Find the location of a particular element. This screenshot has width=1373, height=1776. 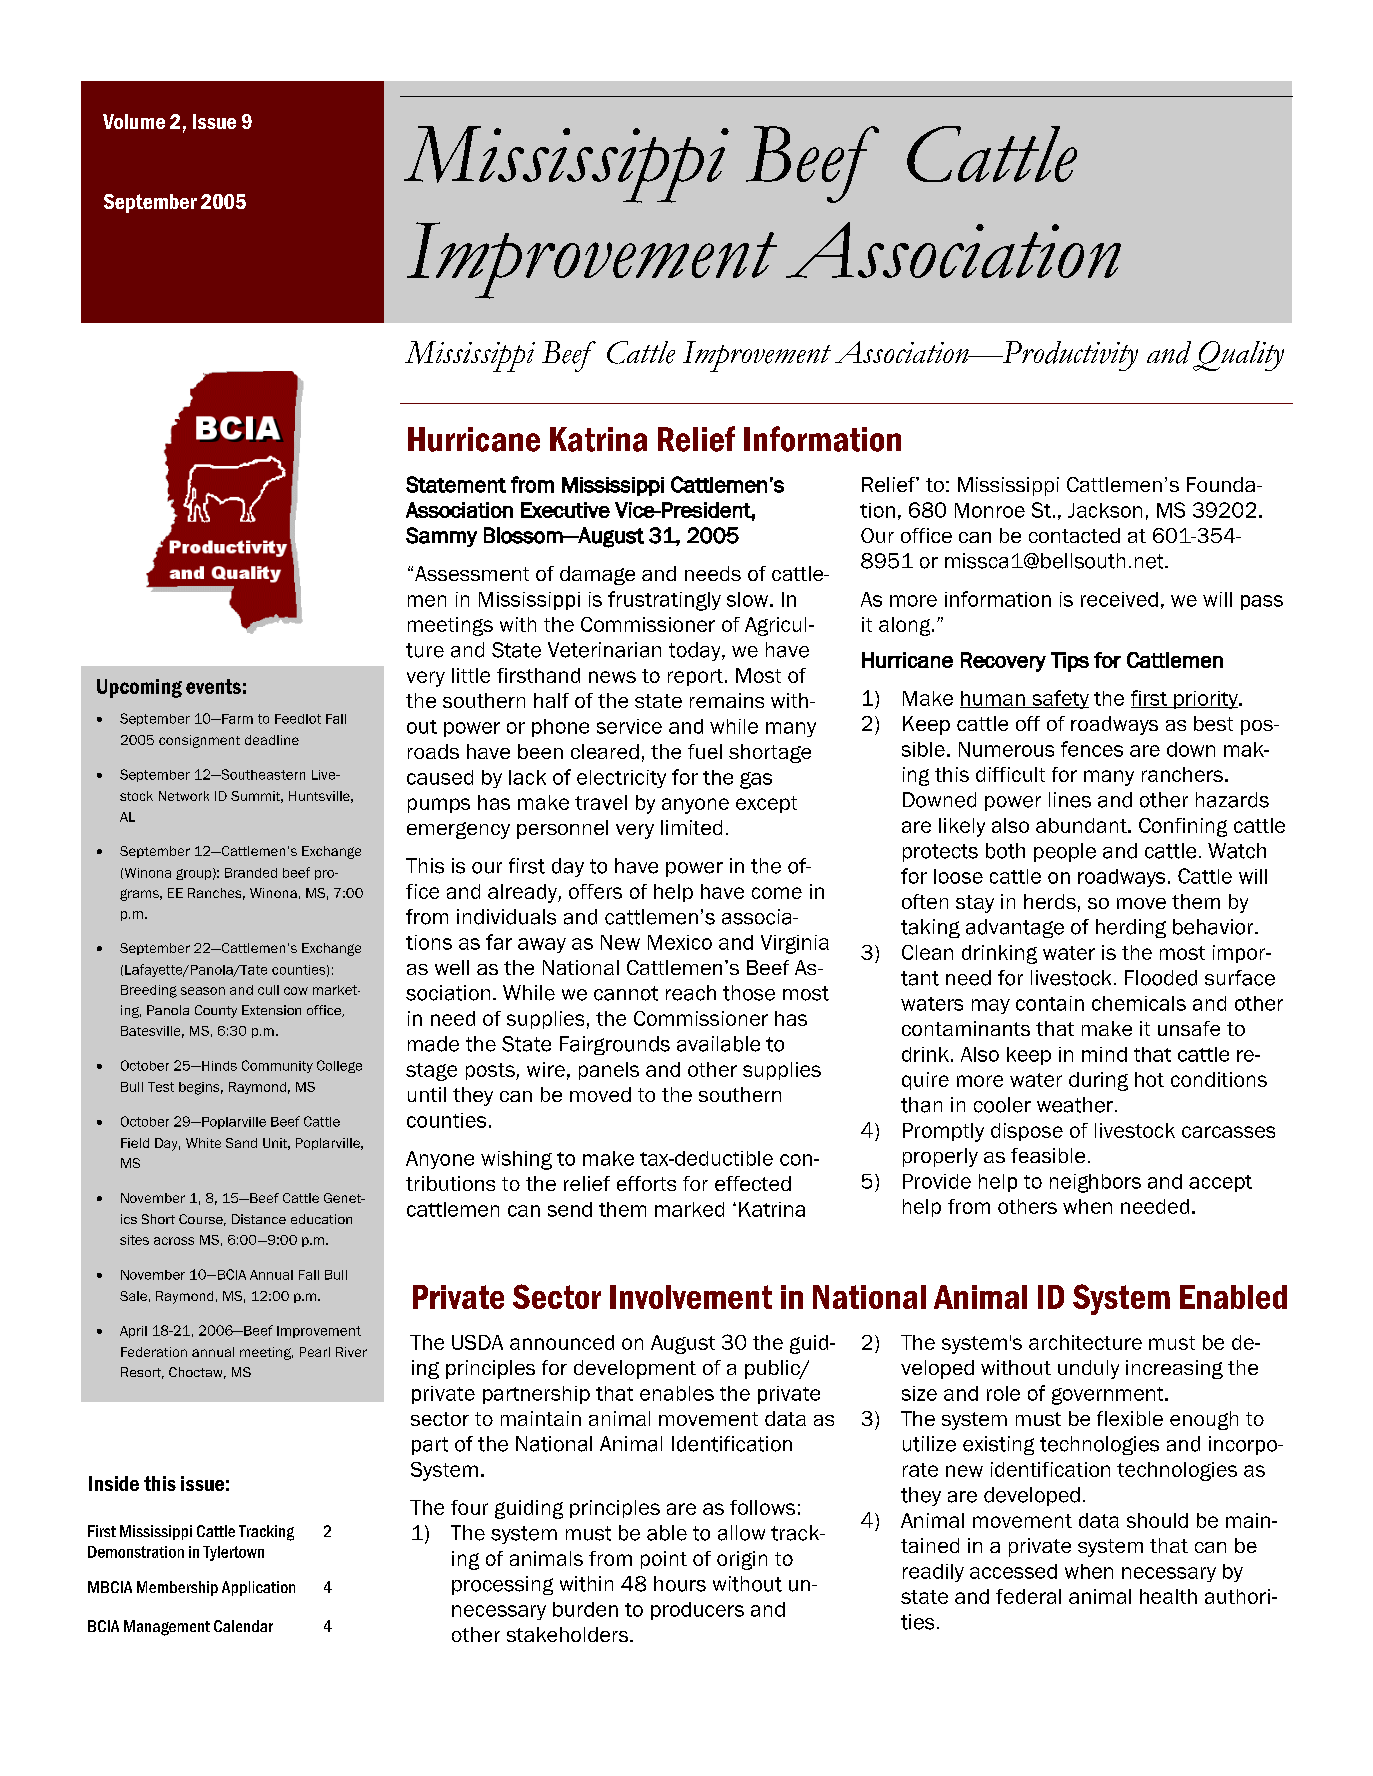

limited is located at coordinates (691, 827).
